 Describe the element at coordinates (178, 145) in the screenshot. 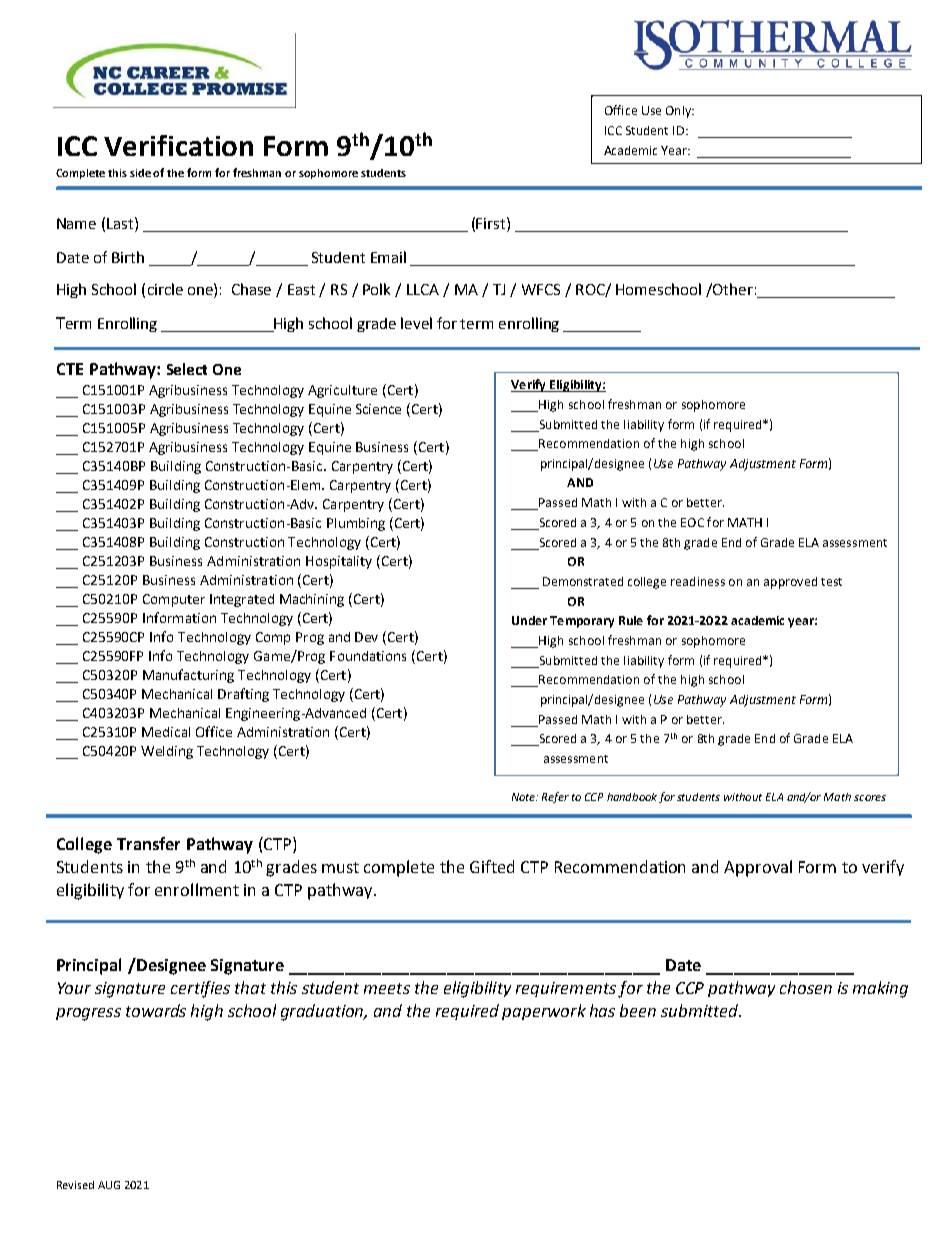

I see `Verification` at that location.
